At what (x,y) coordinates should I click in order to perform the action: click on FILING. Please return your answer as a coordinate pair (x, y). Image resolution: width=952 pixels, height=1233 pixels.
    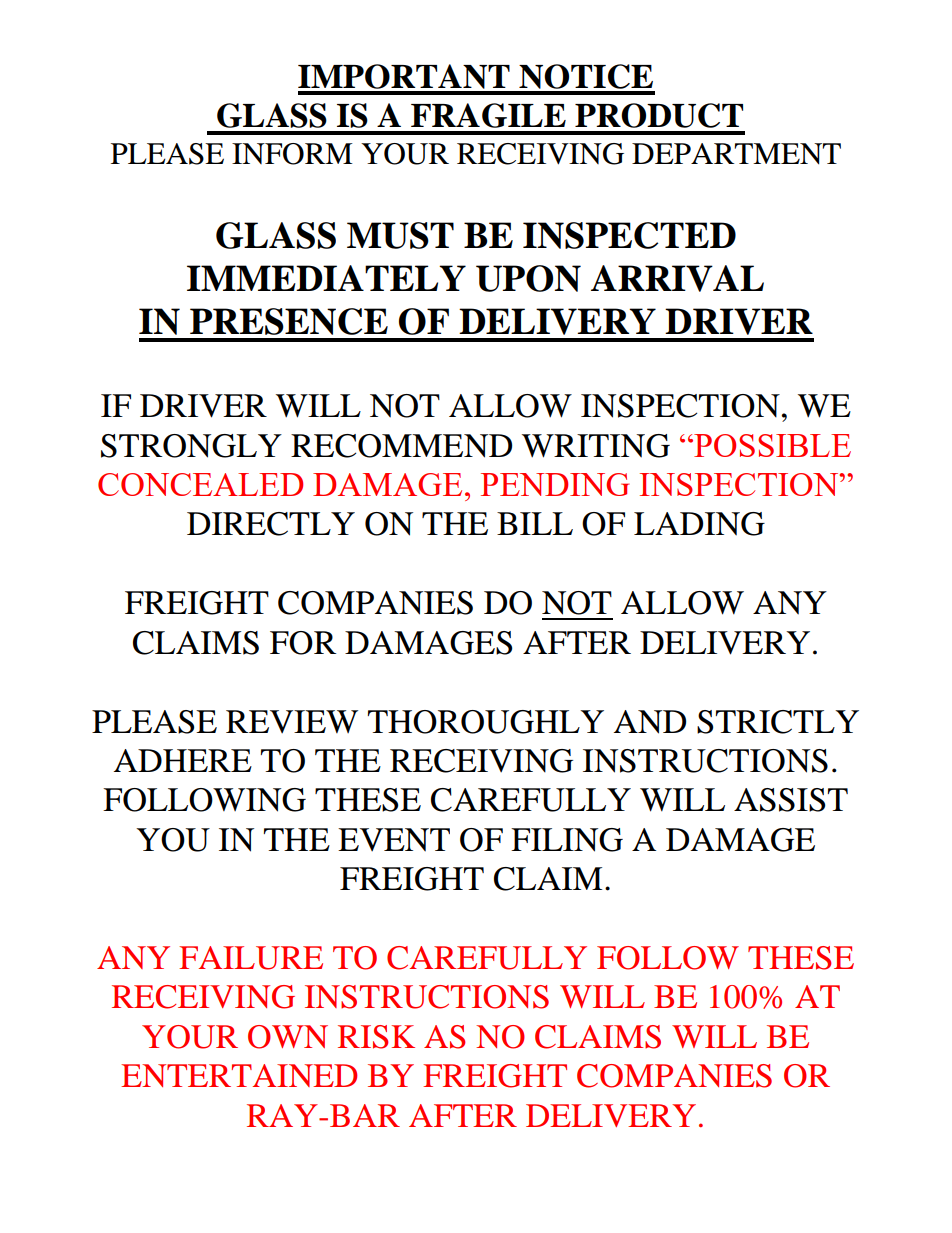
    Looking at the image, I should click on (567, 840).
